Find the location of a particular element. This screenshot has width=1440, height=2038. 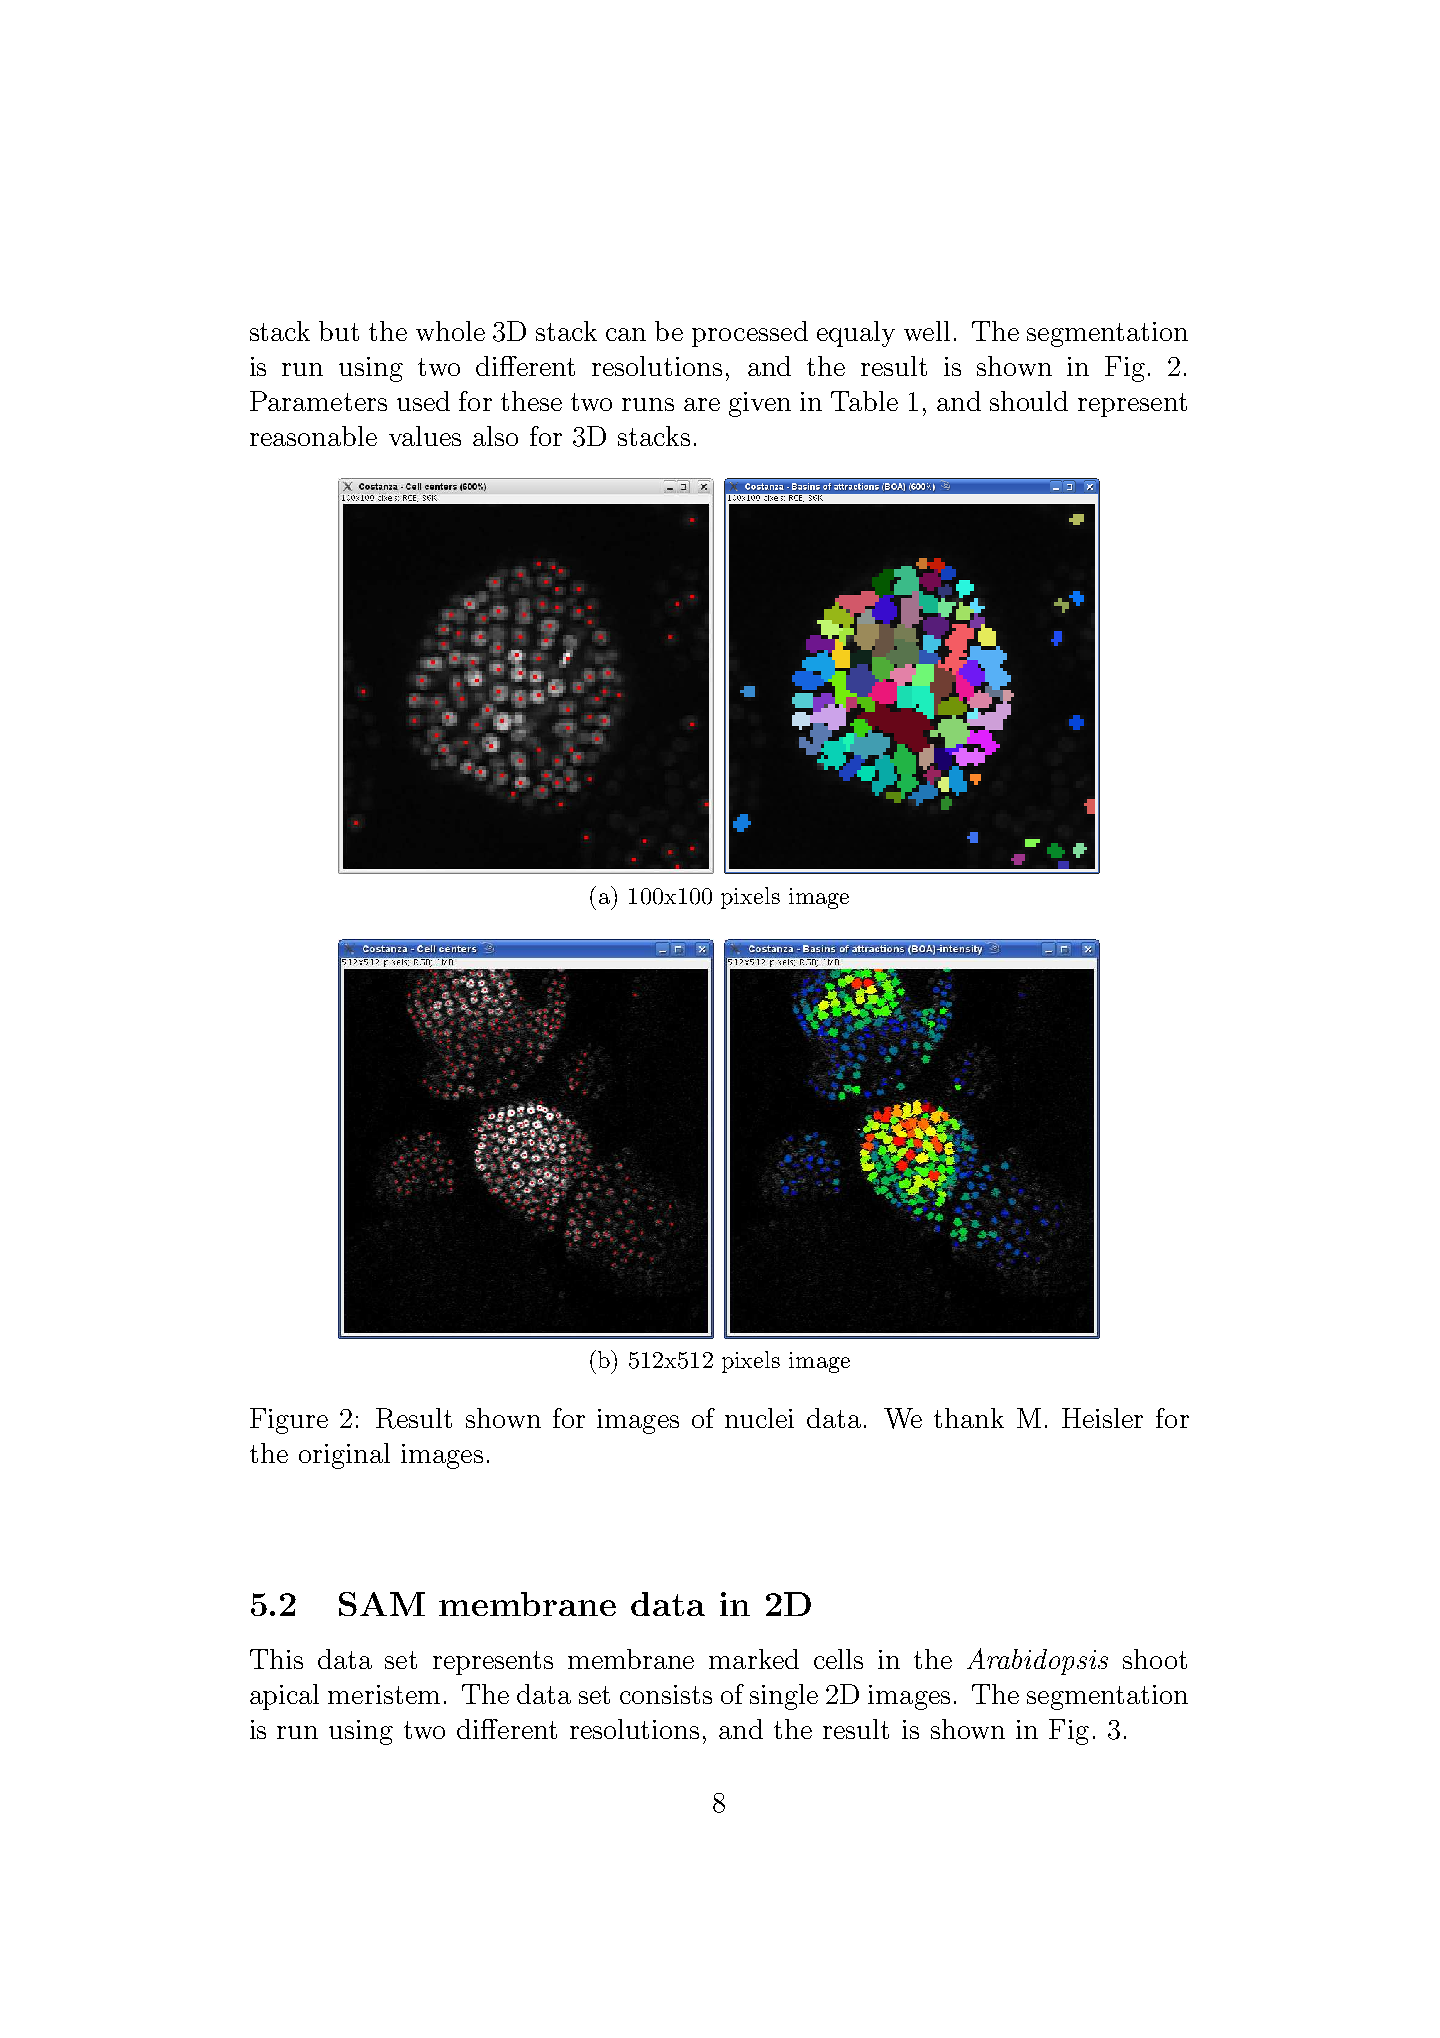

Table is located at coordinates (864, 401).
